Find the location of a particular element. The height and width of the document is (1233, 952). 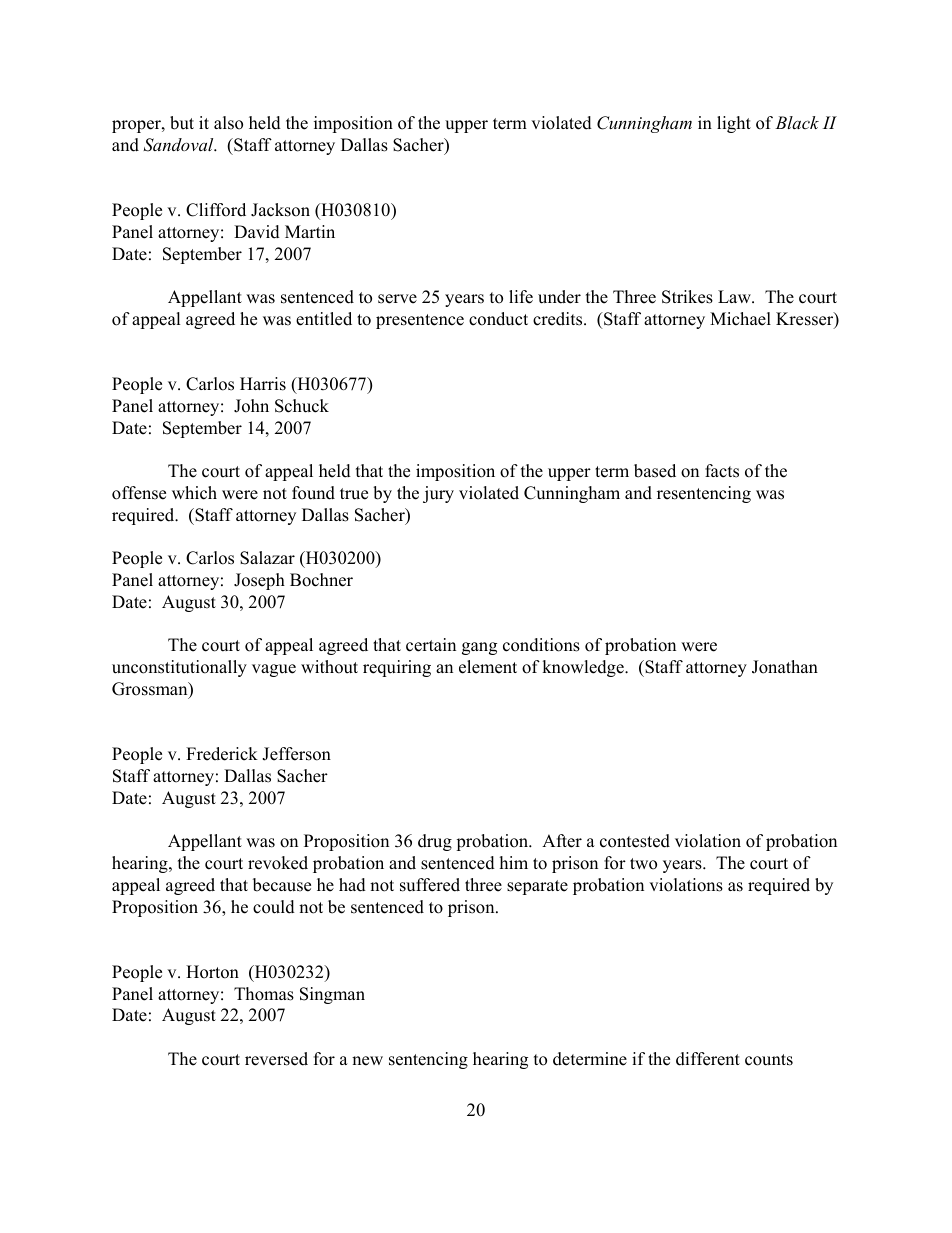

Joseph is located at coordinates (259, 581).
